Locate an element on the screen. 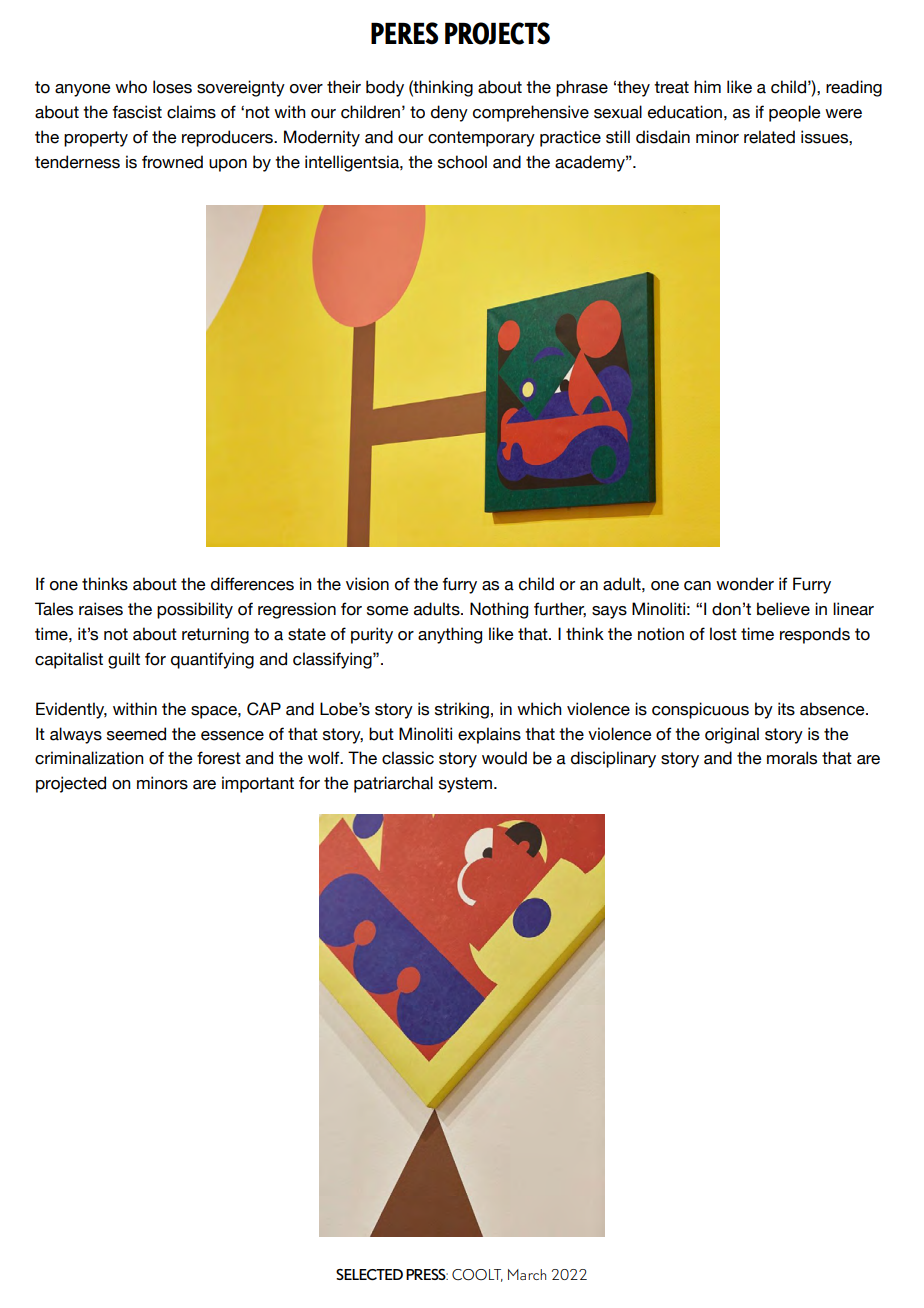 The height and width of the screenshot is (1308, 924). possibility is located at coordinates (195, 610).
